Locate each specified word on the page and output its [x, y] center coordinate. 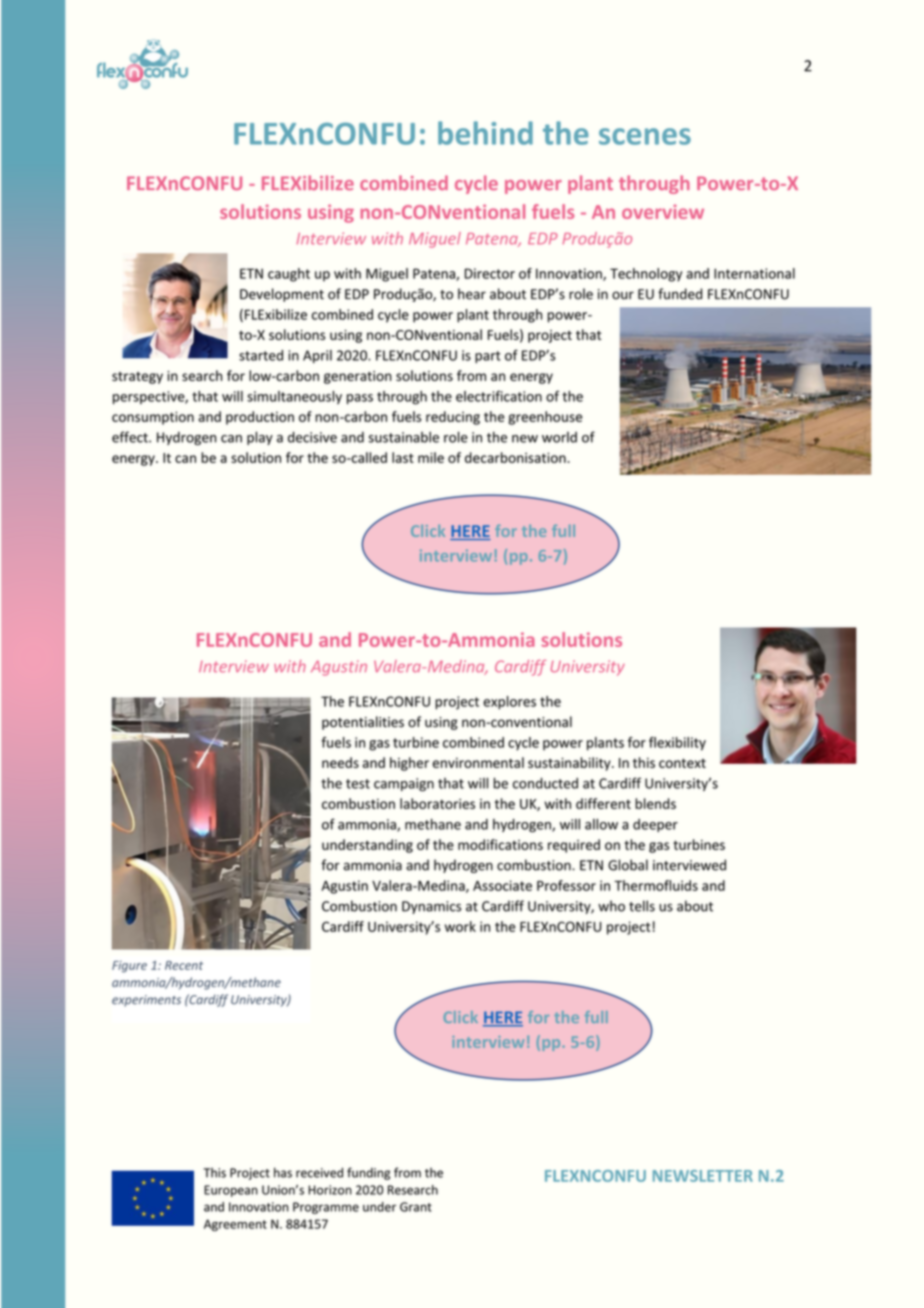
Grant [416, 1207]
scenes [645, 136]
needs [340, 762]
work [460, 926]
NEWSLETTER [703, 1176]
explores [509, 703]
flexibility [677, 744]
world [559, 437]
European [231, 1191]
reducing [453, 418]
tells [642, 906]
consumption [153, 418]
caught [289, 275]
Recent [184, 965]
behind [485, 133]
